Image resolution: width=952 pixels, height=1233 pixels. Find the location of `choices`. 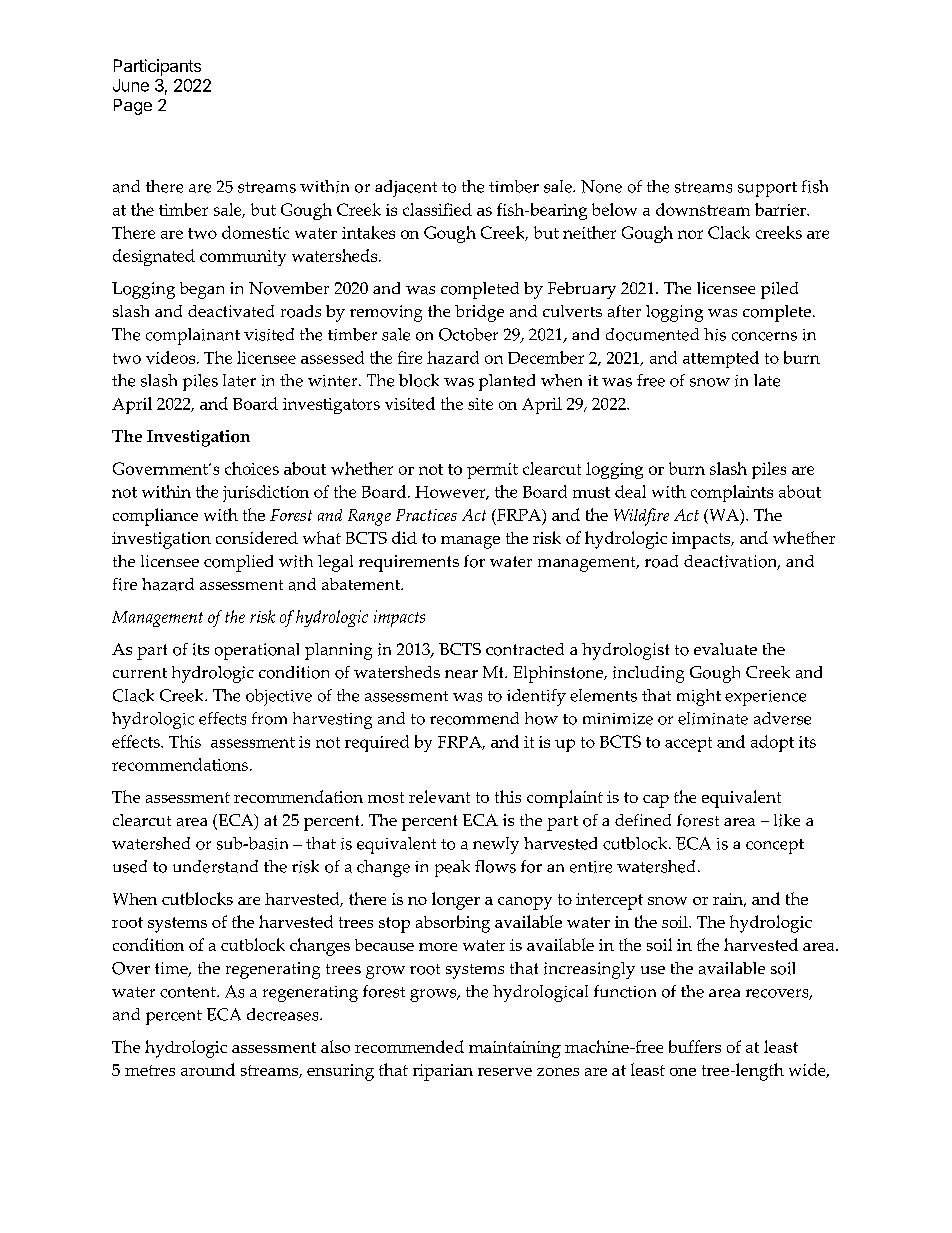

choices is located at coordinates (252, 468).
